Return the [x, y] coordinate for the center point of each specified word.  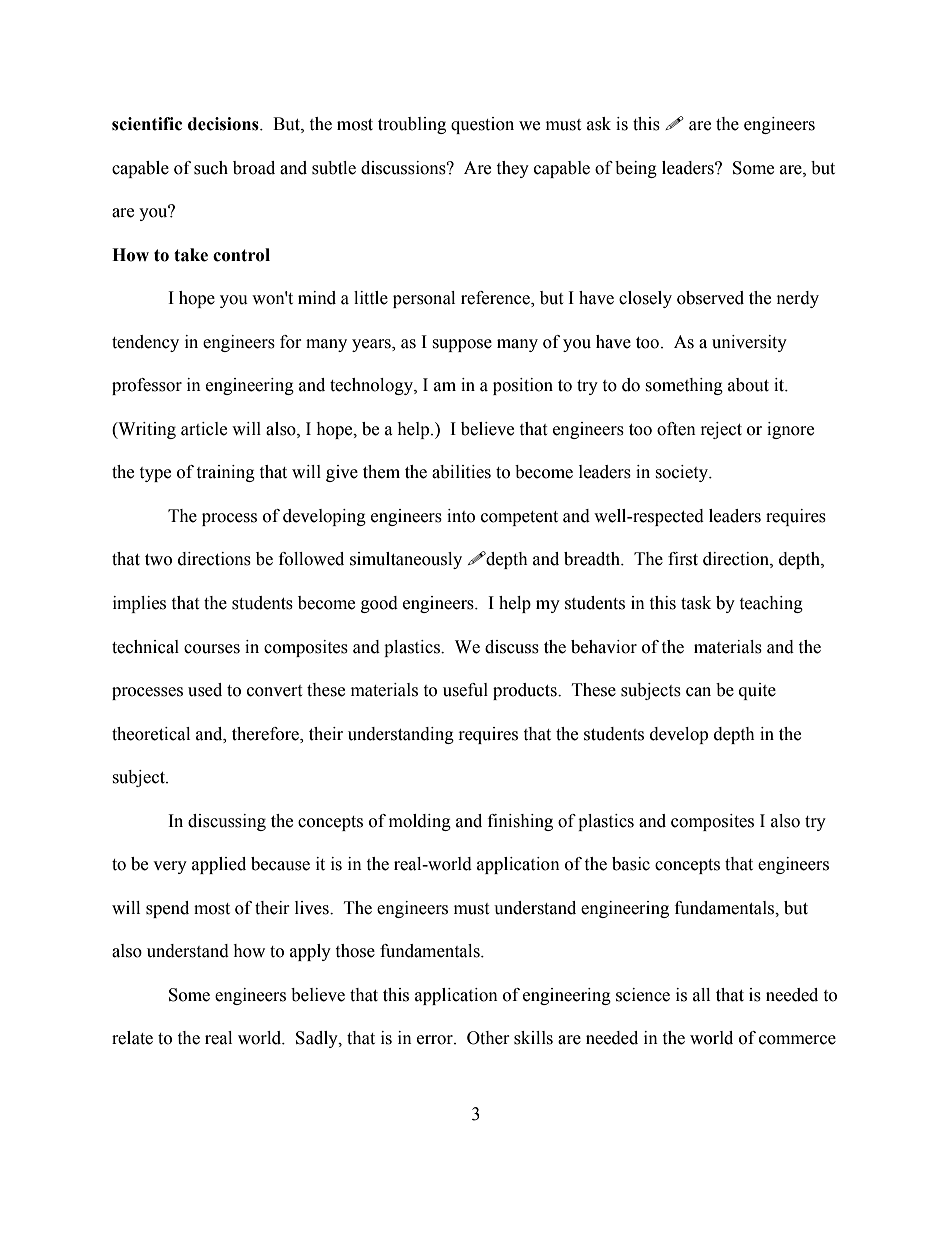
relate [132, 1038]
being [636, 169]
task [696, 603]
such [211, 168]
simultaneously [406, 560]
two [158, 560]
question [482, 125]
